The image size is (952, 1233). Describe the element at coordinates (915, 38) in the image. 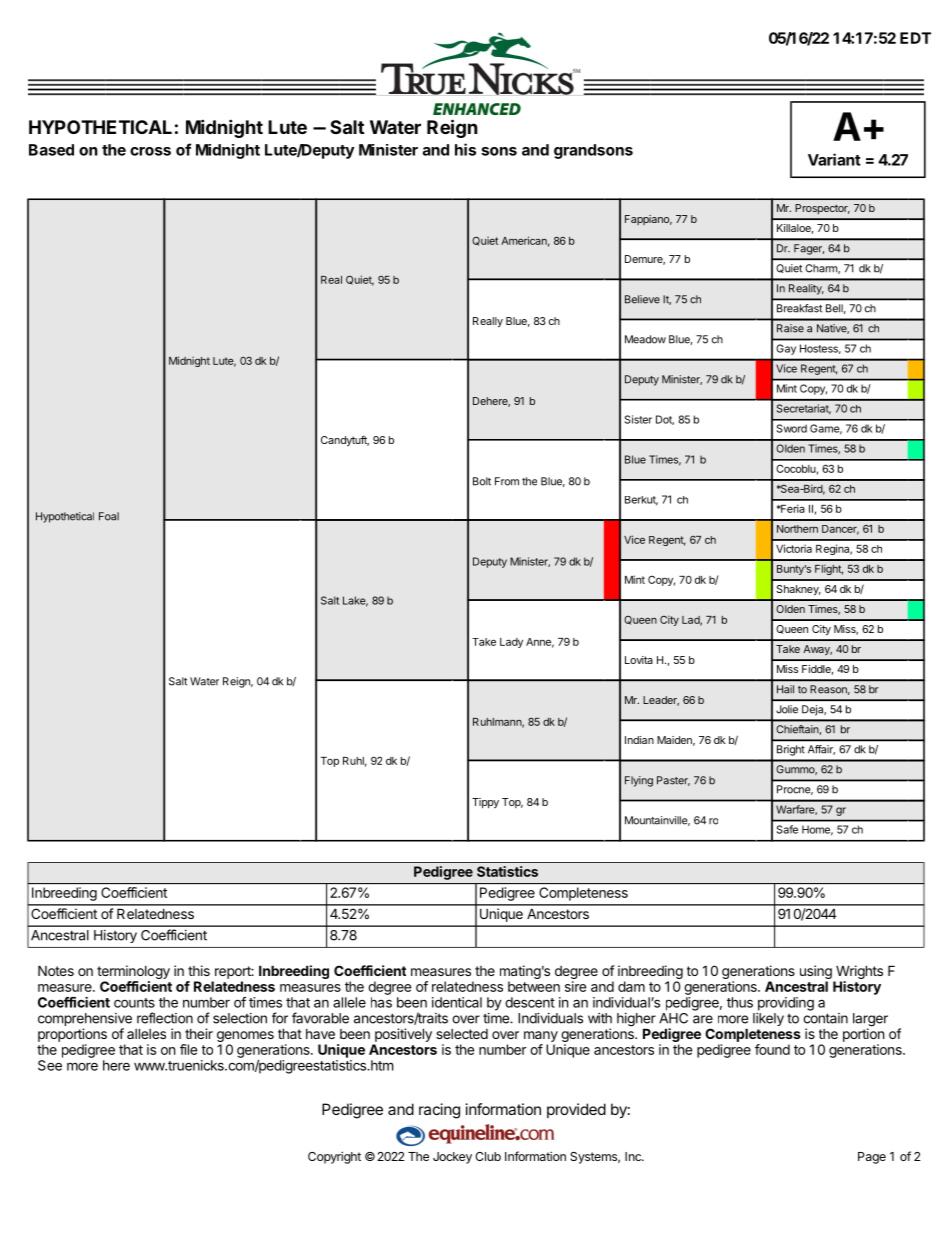

I see `EDT` at that location.
